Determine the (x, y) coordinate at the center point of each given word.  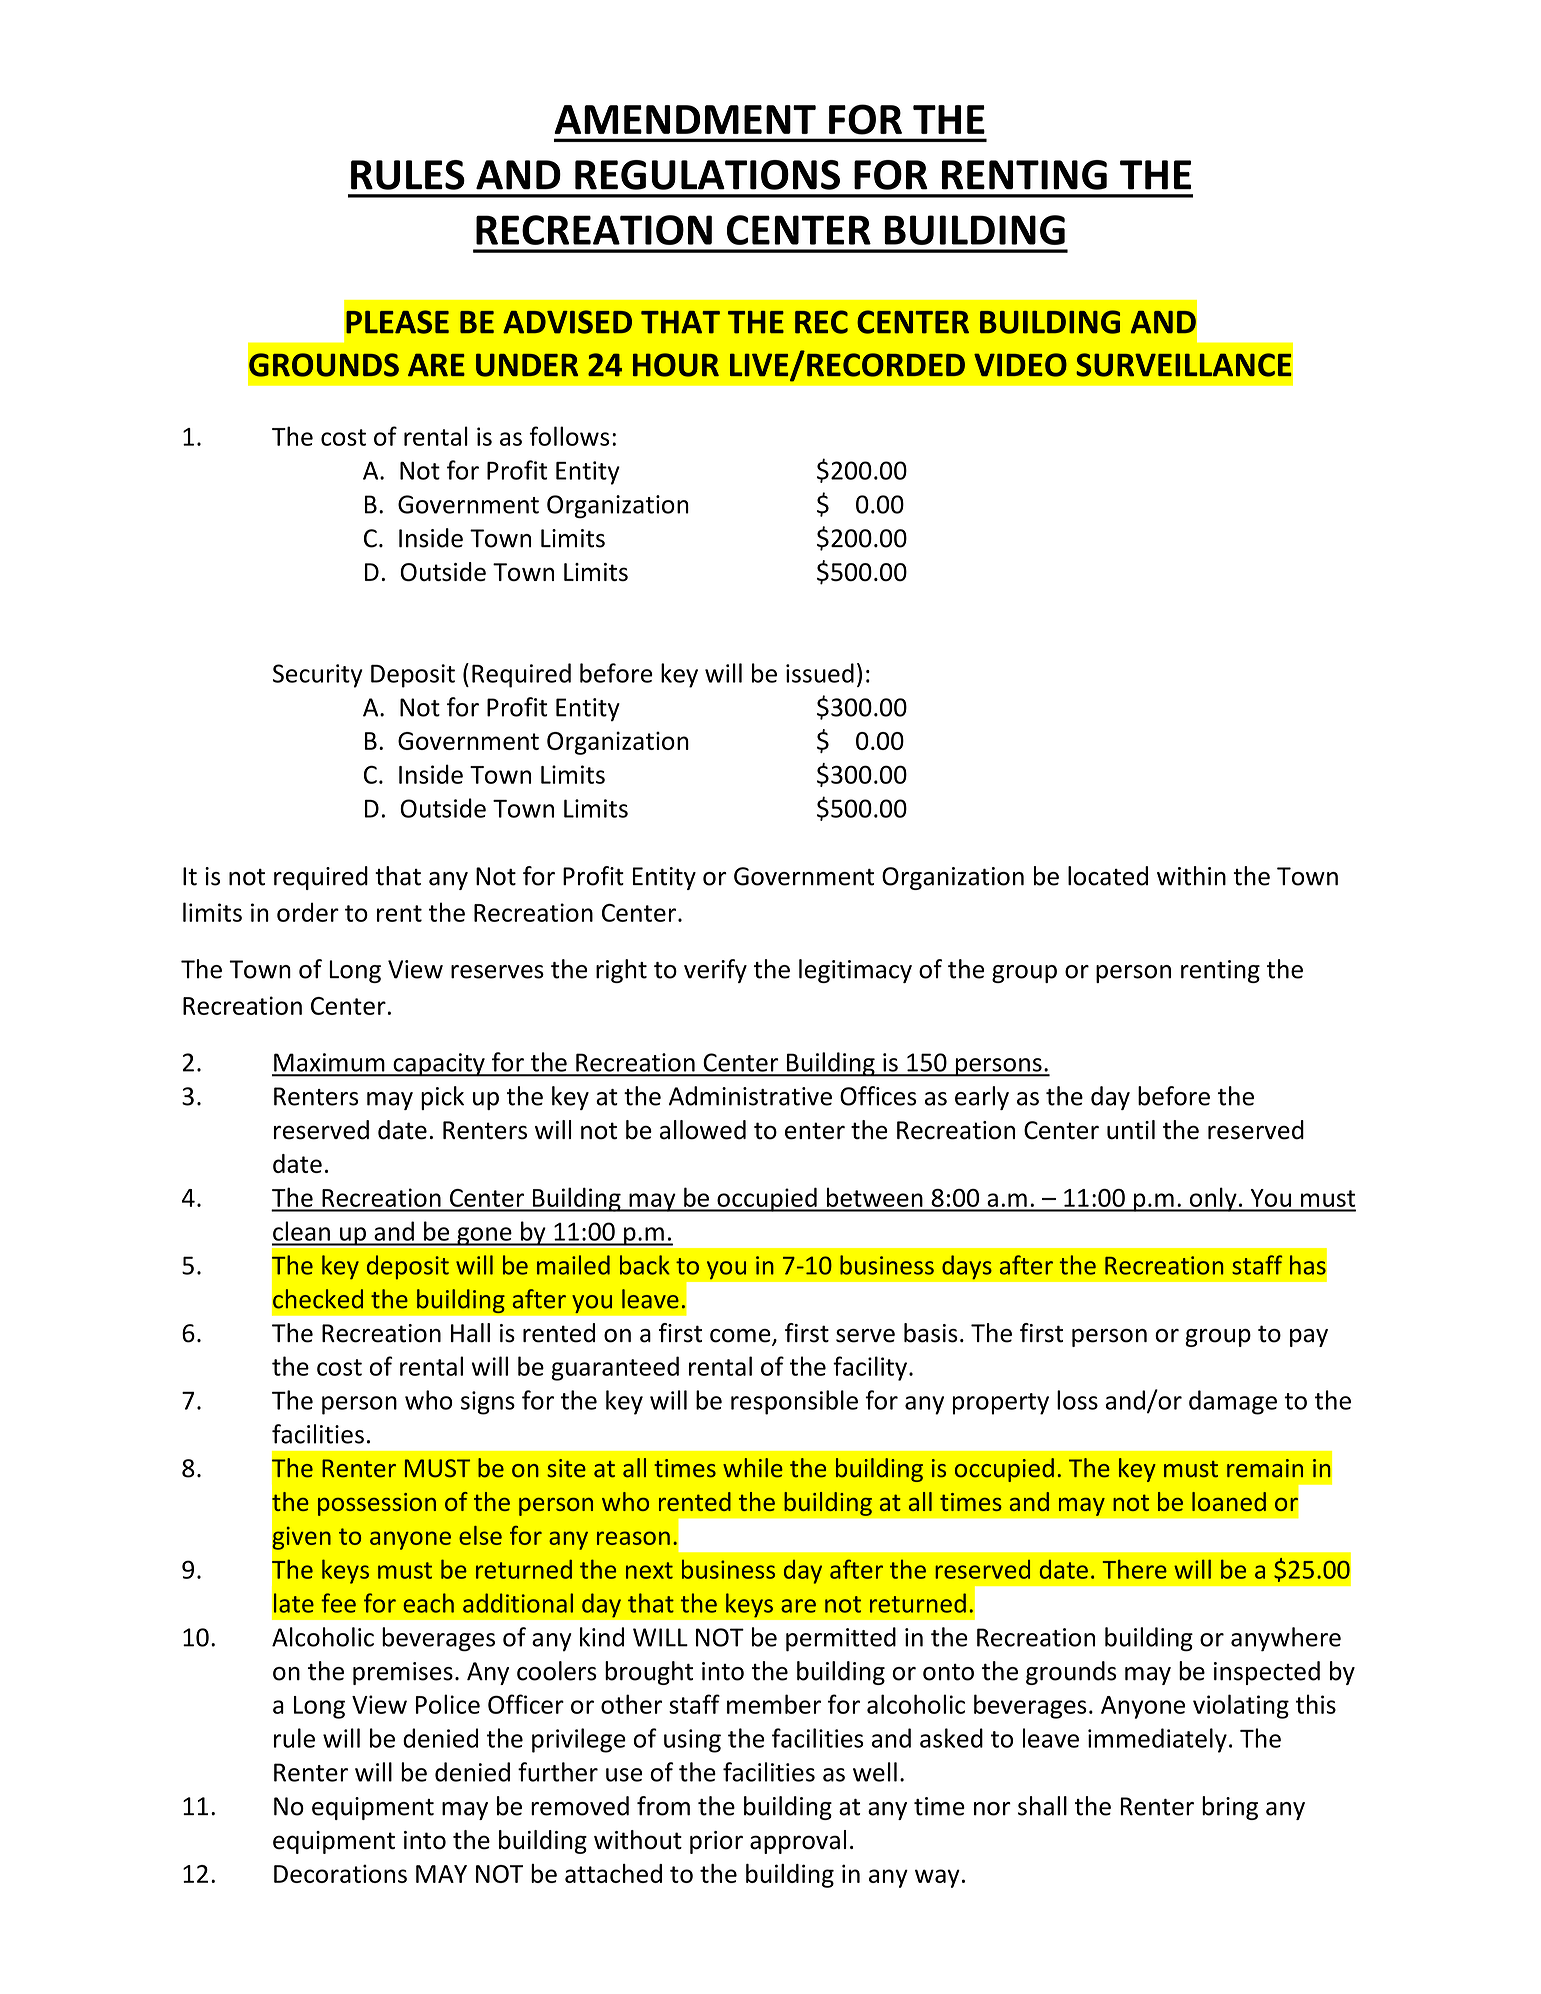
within (1191, 876)
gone (484, 1236)
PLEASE (397, 322)
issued (820, 673)
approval (798, 1842)
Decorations (340, 1873)
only (1213, 1199)
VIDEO (1020, 365)
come (741, 1337)
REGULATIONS (707, 175)
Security (318, 676)
